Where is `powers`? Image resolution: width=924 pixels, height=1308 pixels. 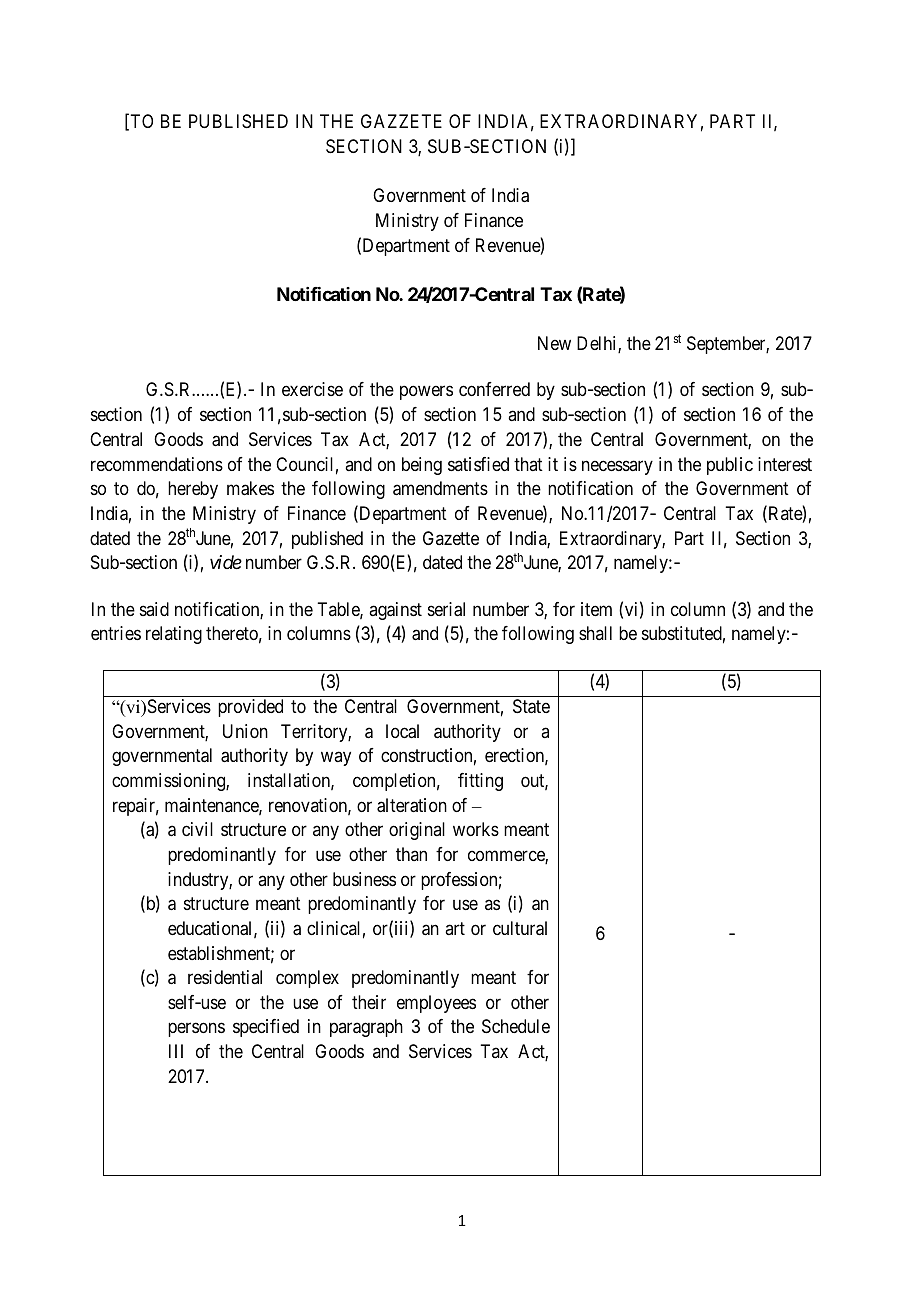 powers is located at coordinates (426, 393).
